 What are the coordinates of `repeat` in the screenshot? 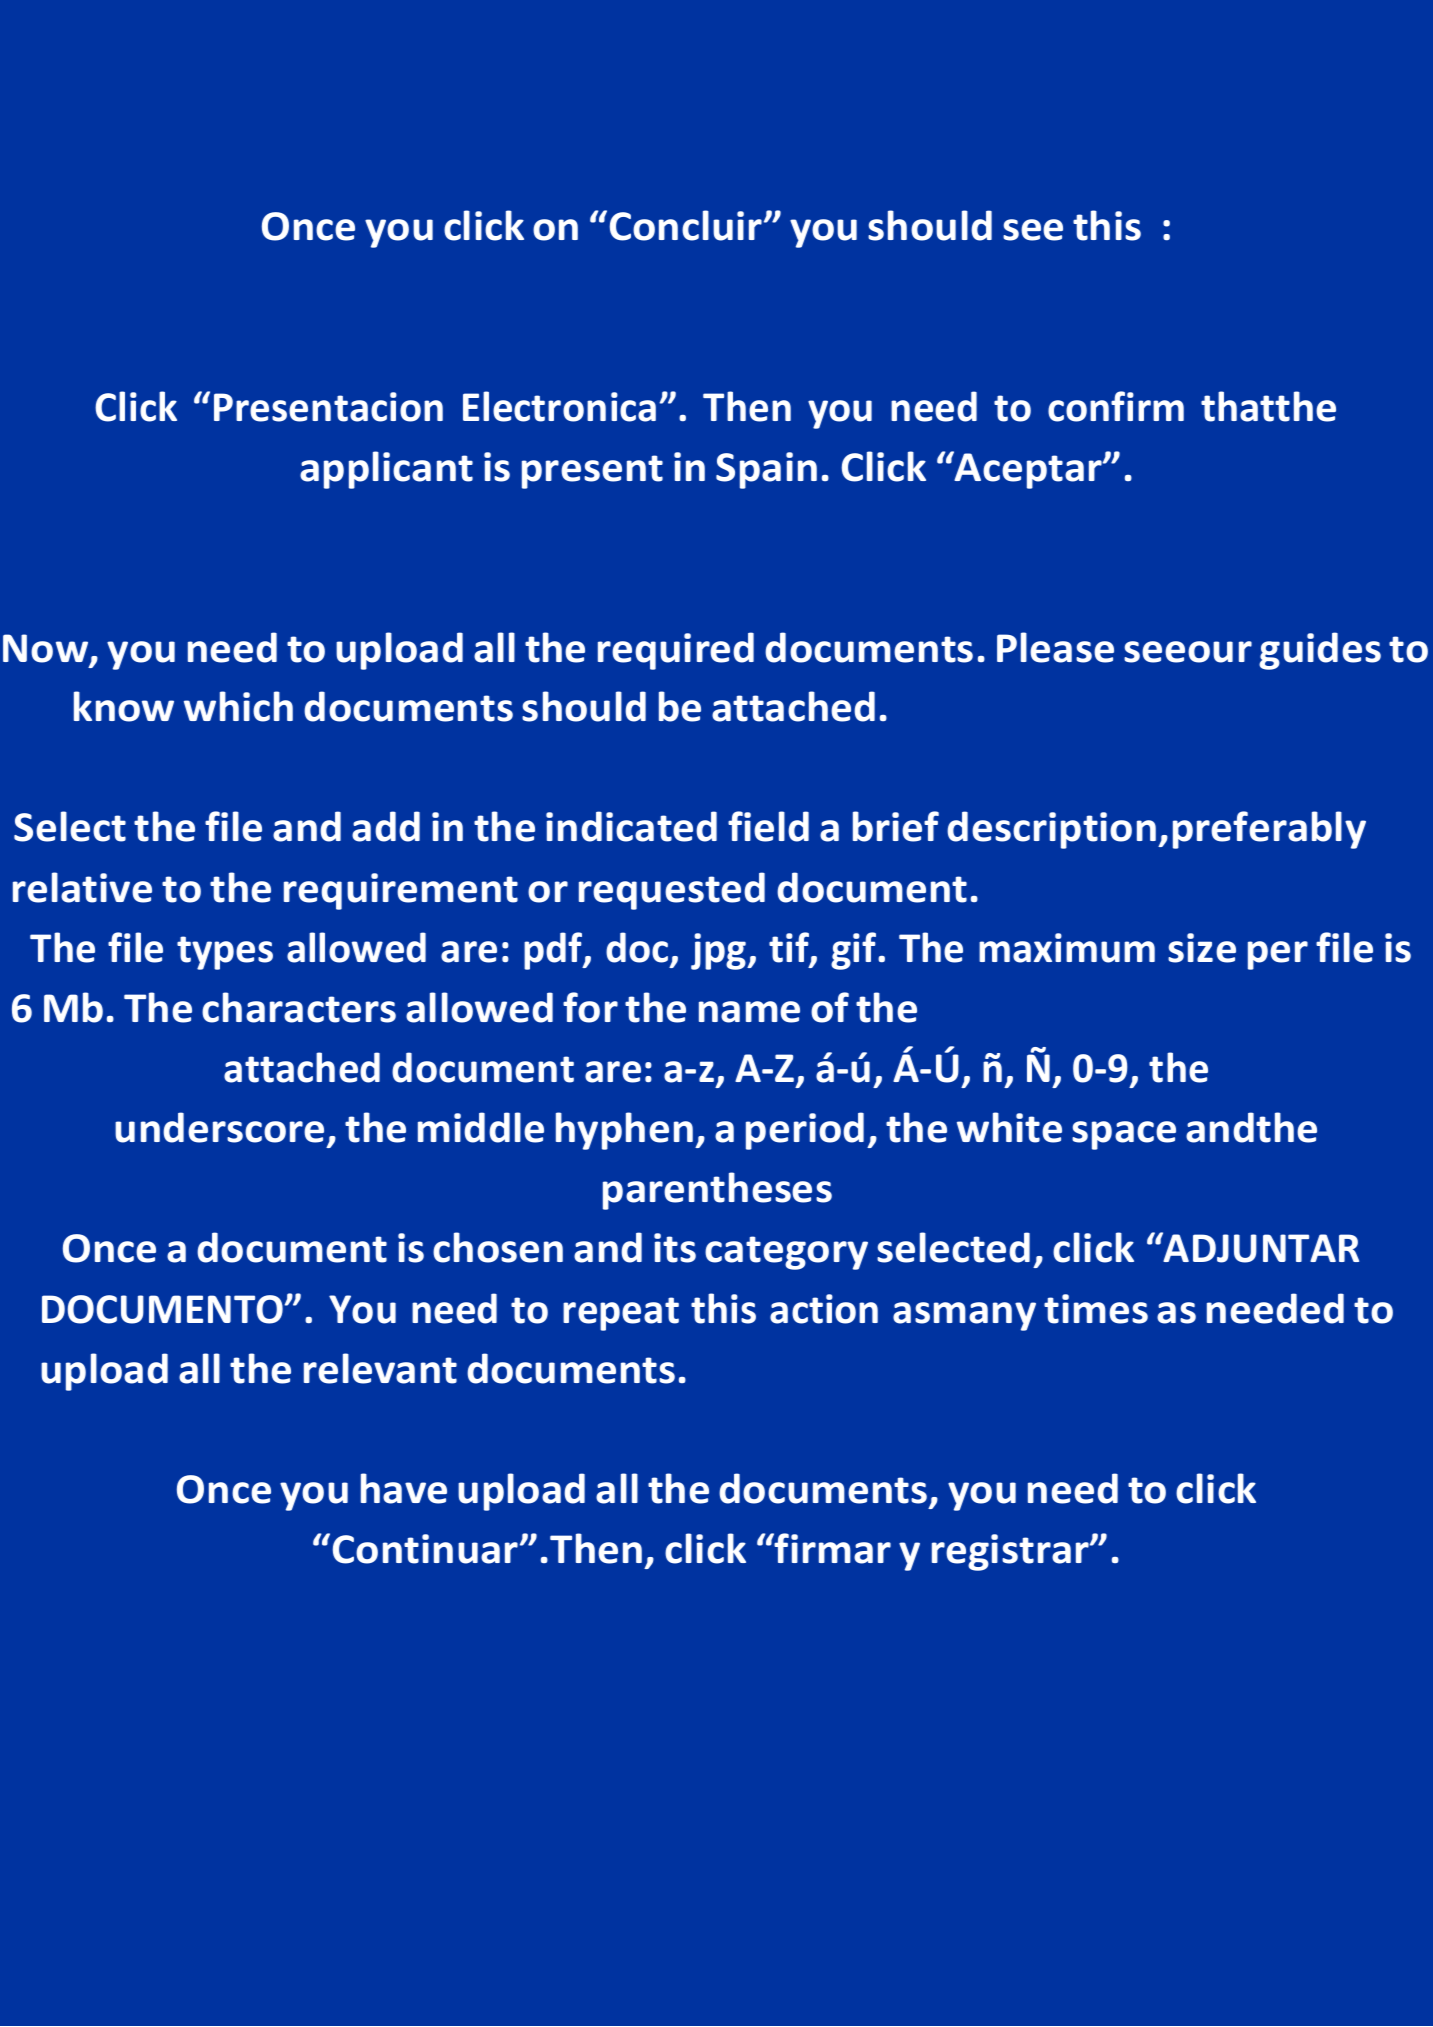 It's located at (621, 1314).
